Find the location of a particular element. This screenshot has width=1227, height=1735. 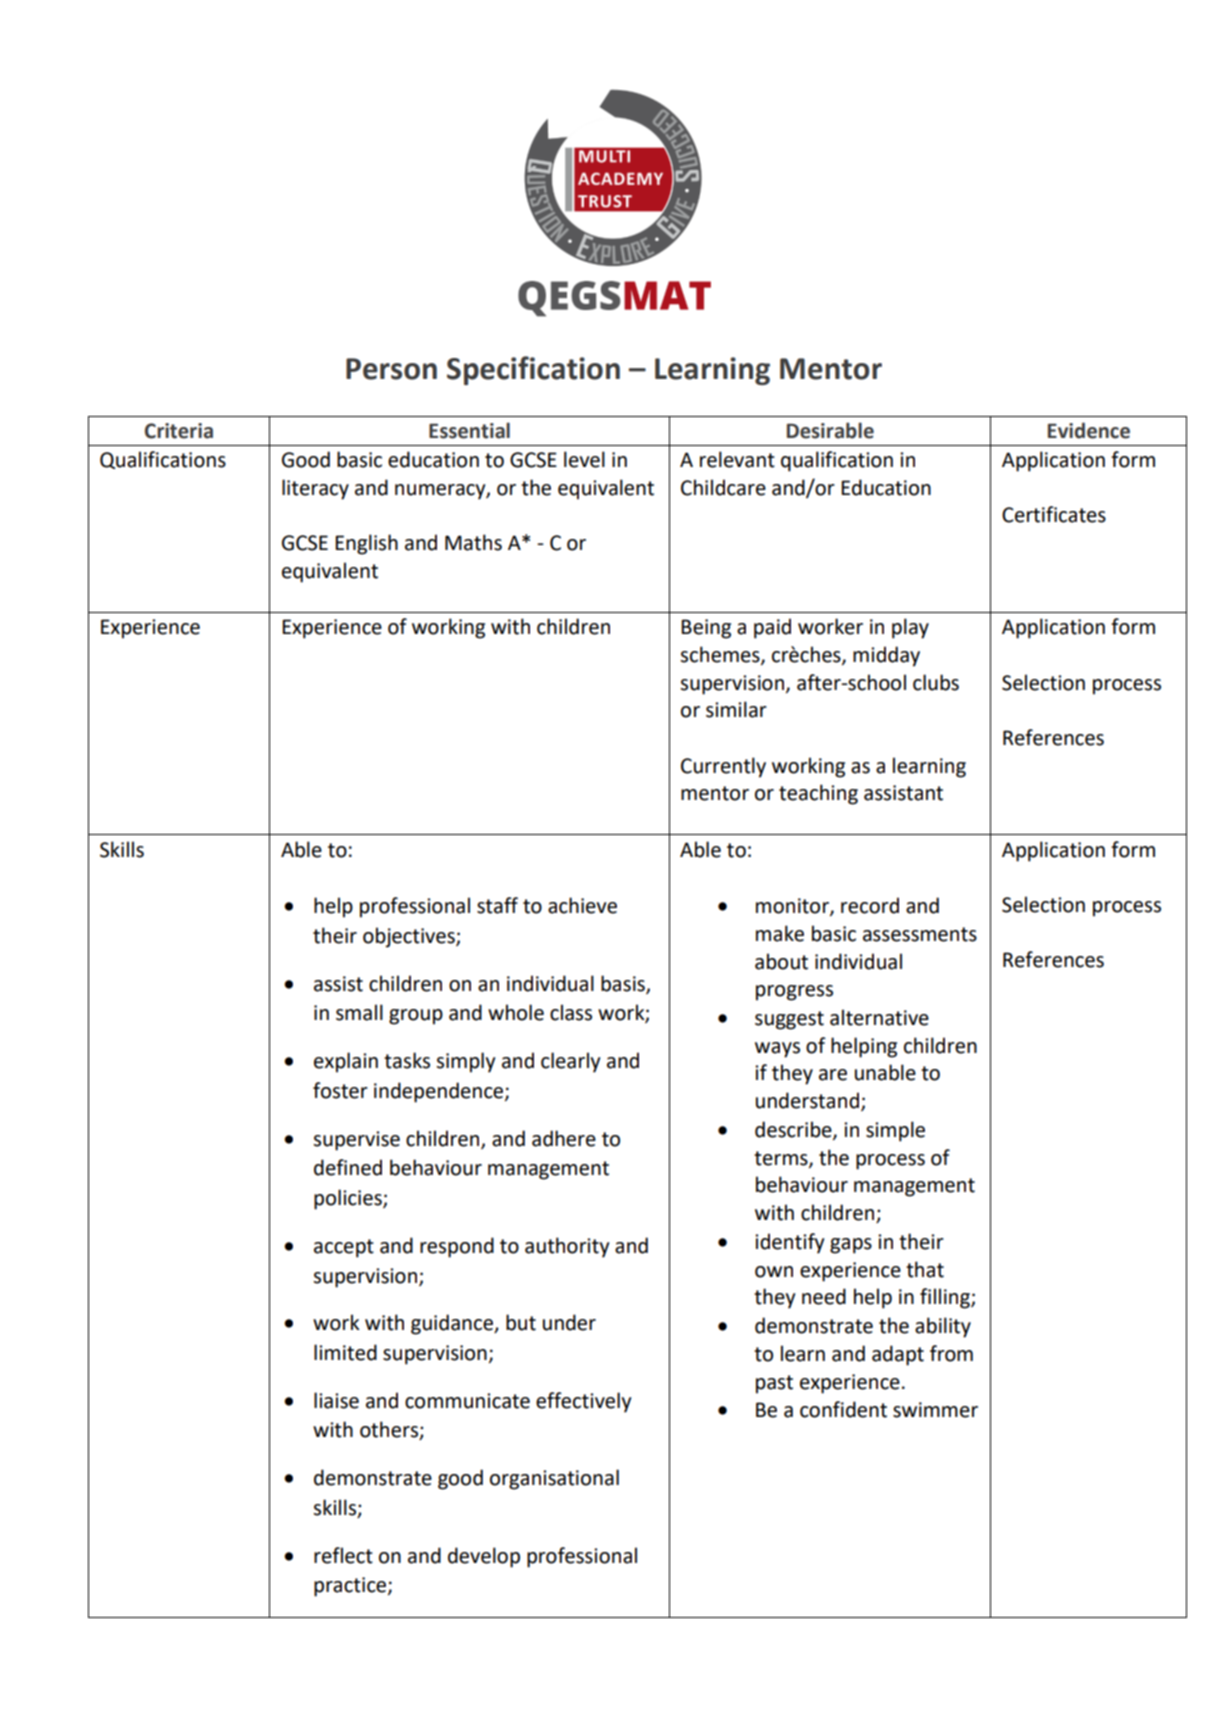

schemes is located at coordinates (721, 655).
